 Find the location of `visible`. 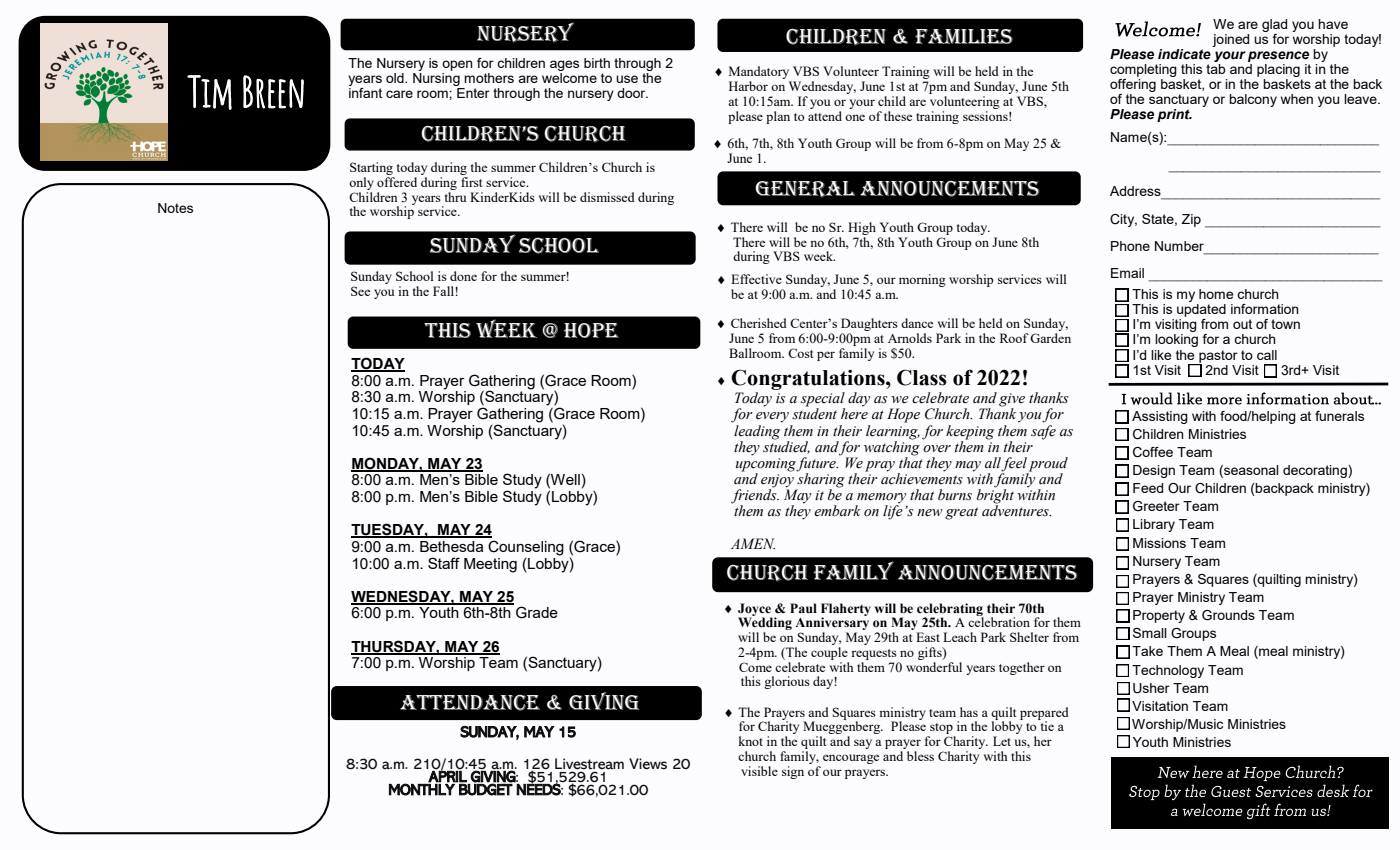

visible is located at coordinates (759, 771).
